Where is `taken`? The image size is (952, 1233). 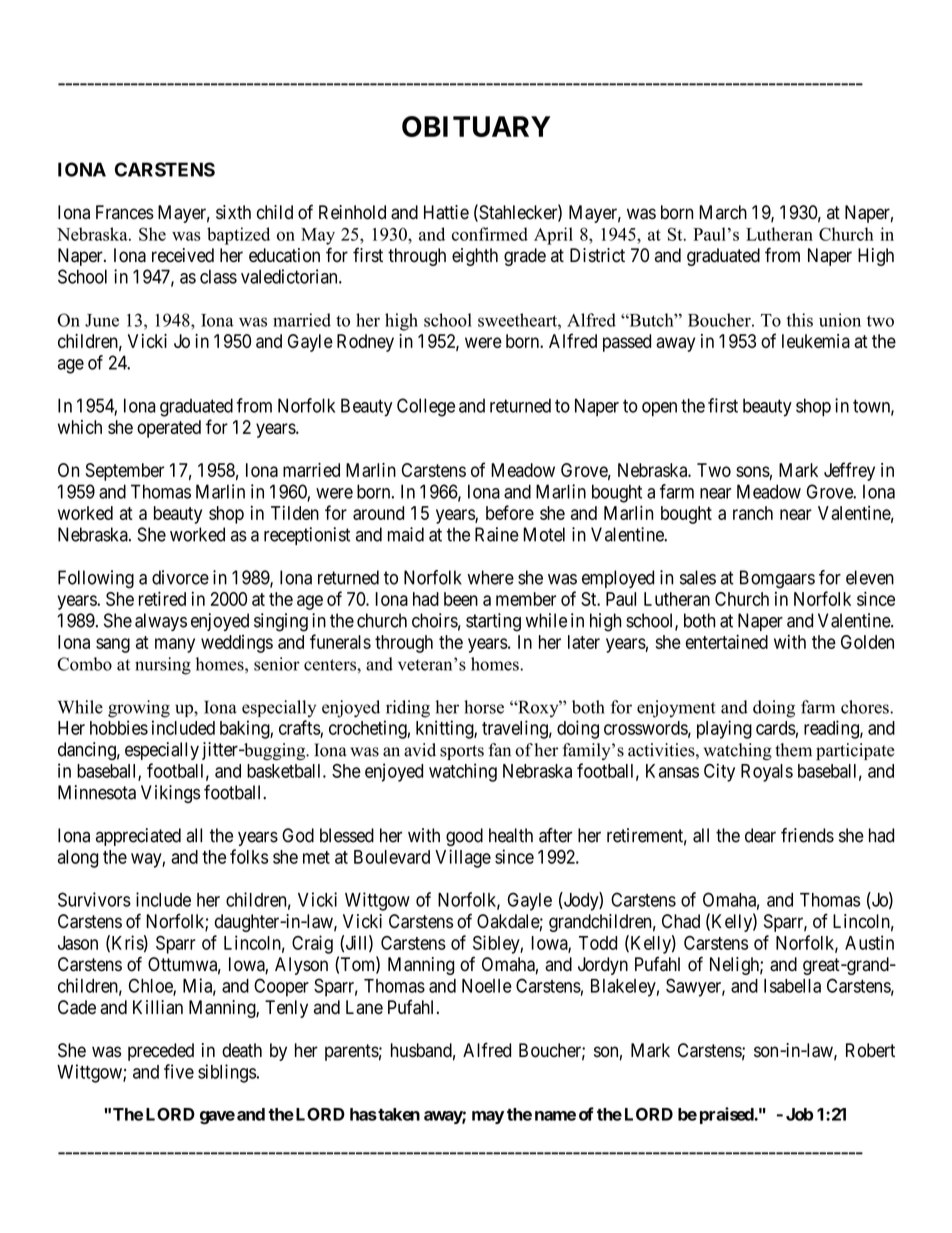
taken is located at coordinates (398, 1114).
